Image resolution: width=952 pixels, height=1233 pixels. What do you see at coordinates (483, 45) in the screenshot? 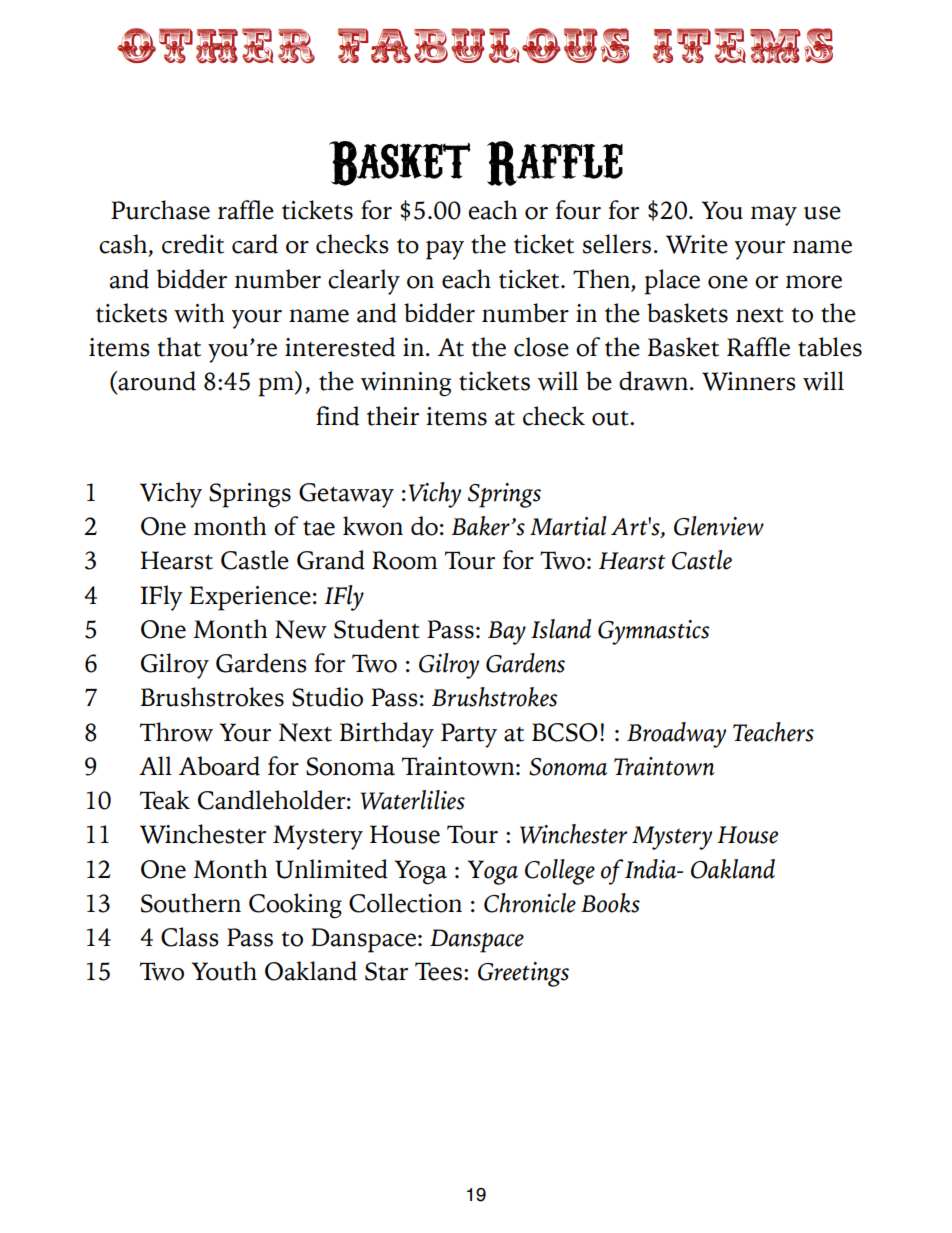
I see `Fabulous` at bounding box center [483, 45].
